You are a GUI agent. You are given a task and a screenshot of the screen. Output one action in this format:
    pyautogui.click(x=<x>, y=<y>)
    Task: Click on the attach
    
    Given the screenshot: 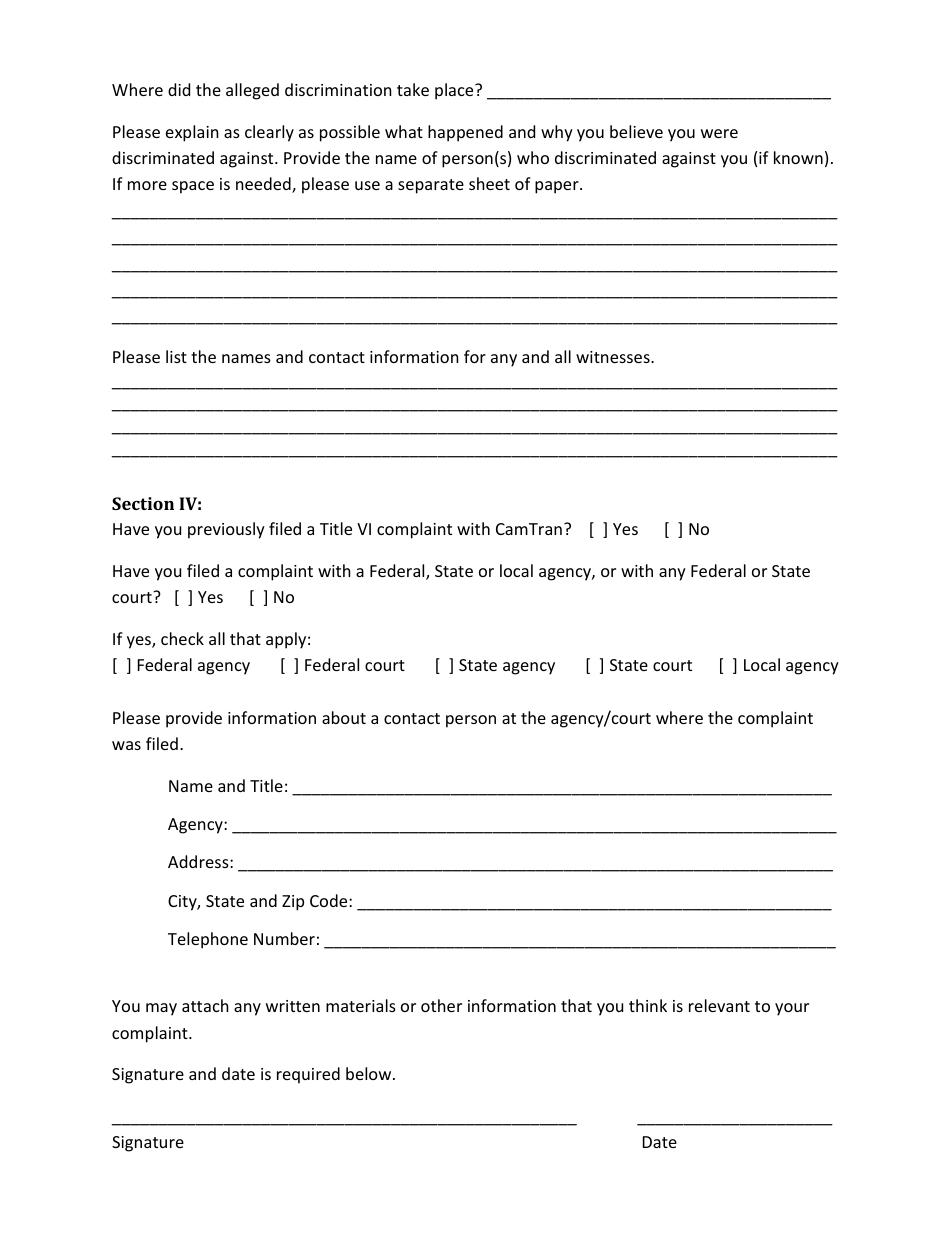 What is the action you would take?
    pyautogui.click(x=205, y=1005)
